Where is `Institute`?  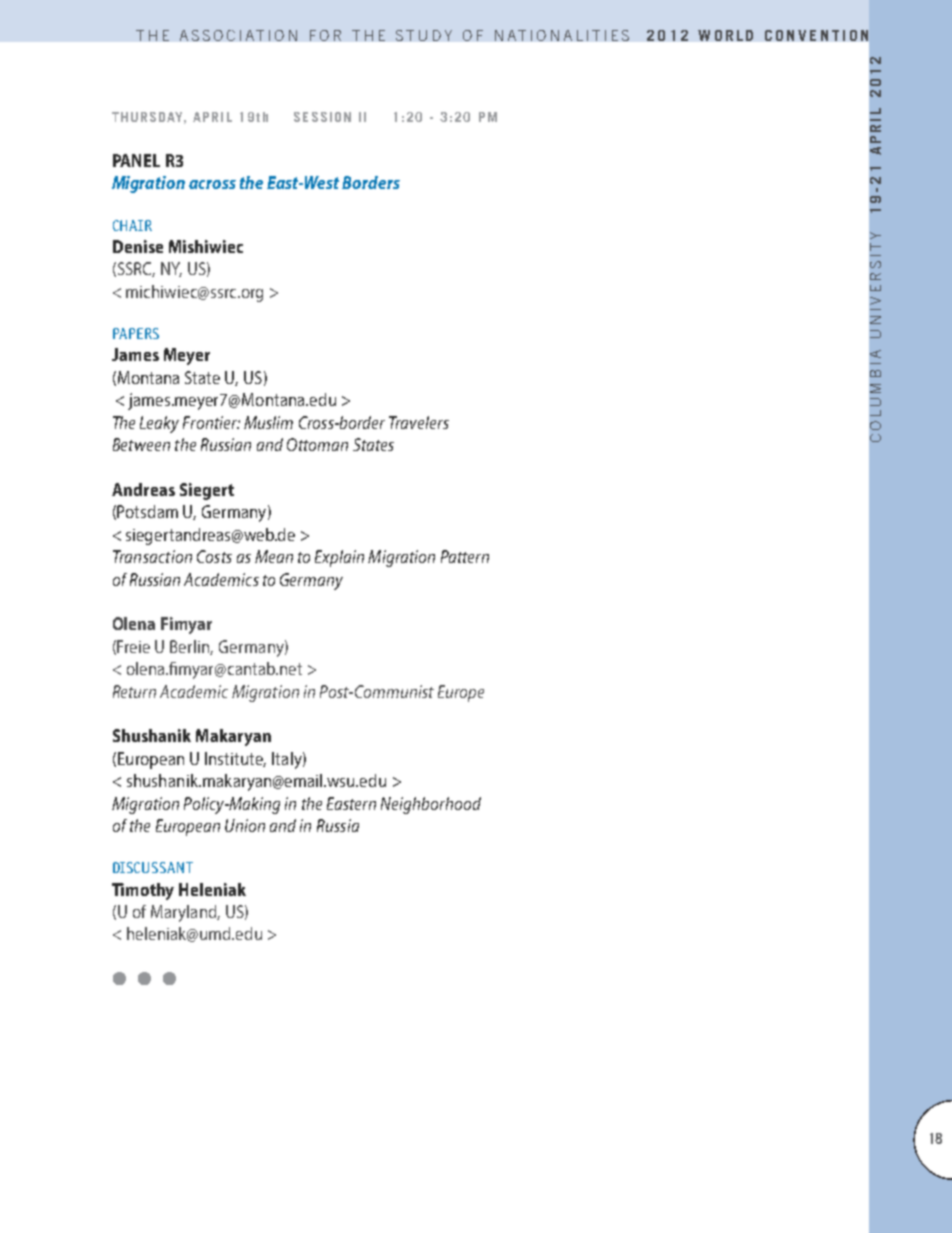 Institute is located at coordinates (235, 759).
